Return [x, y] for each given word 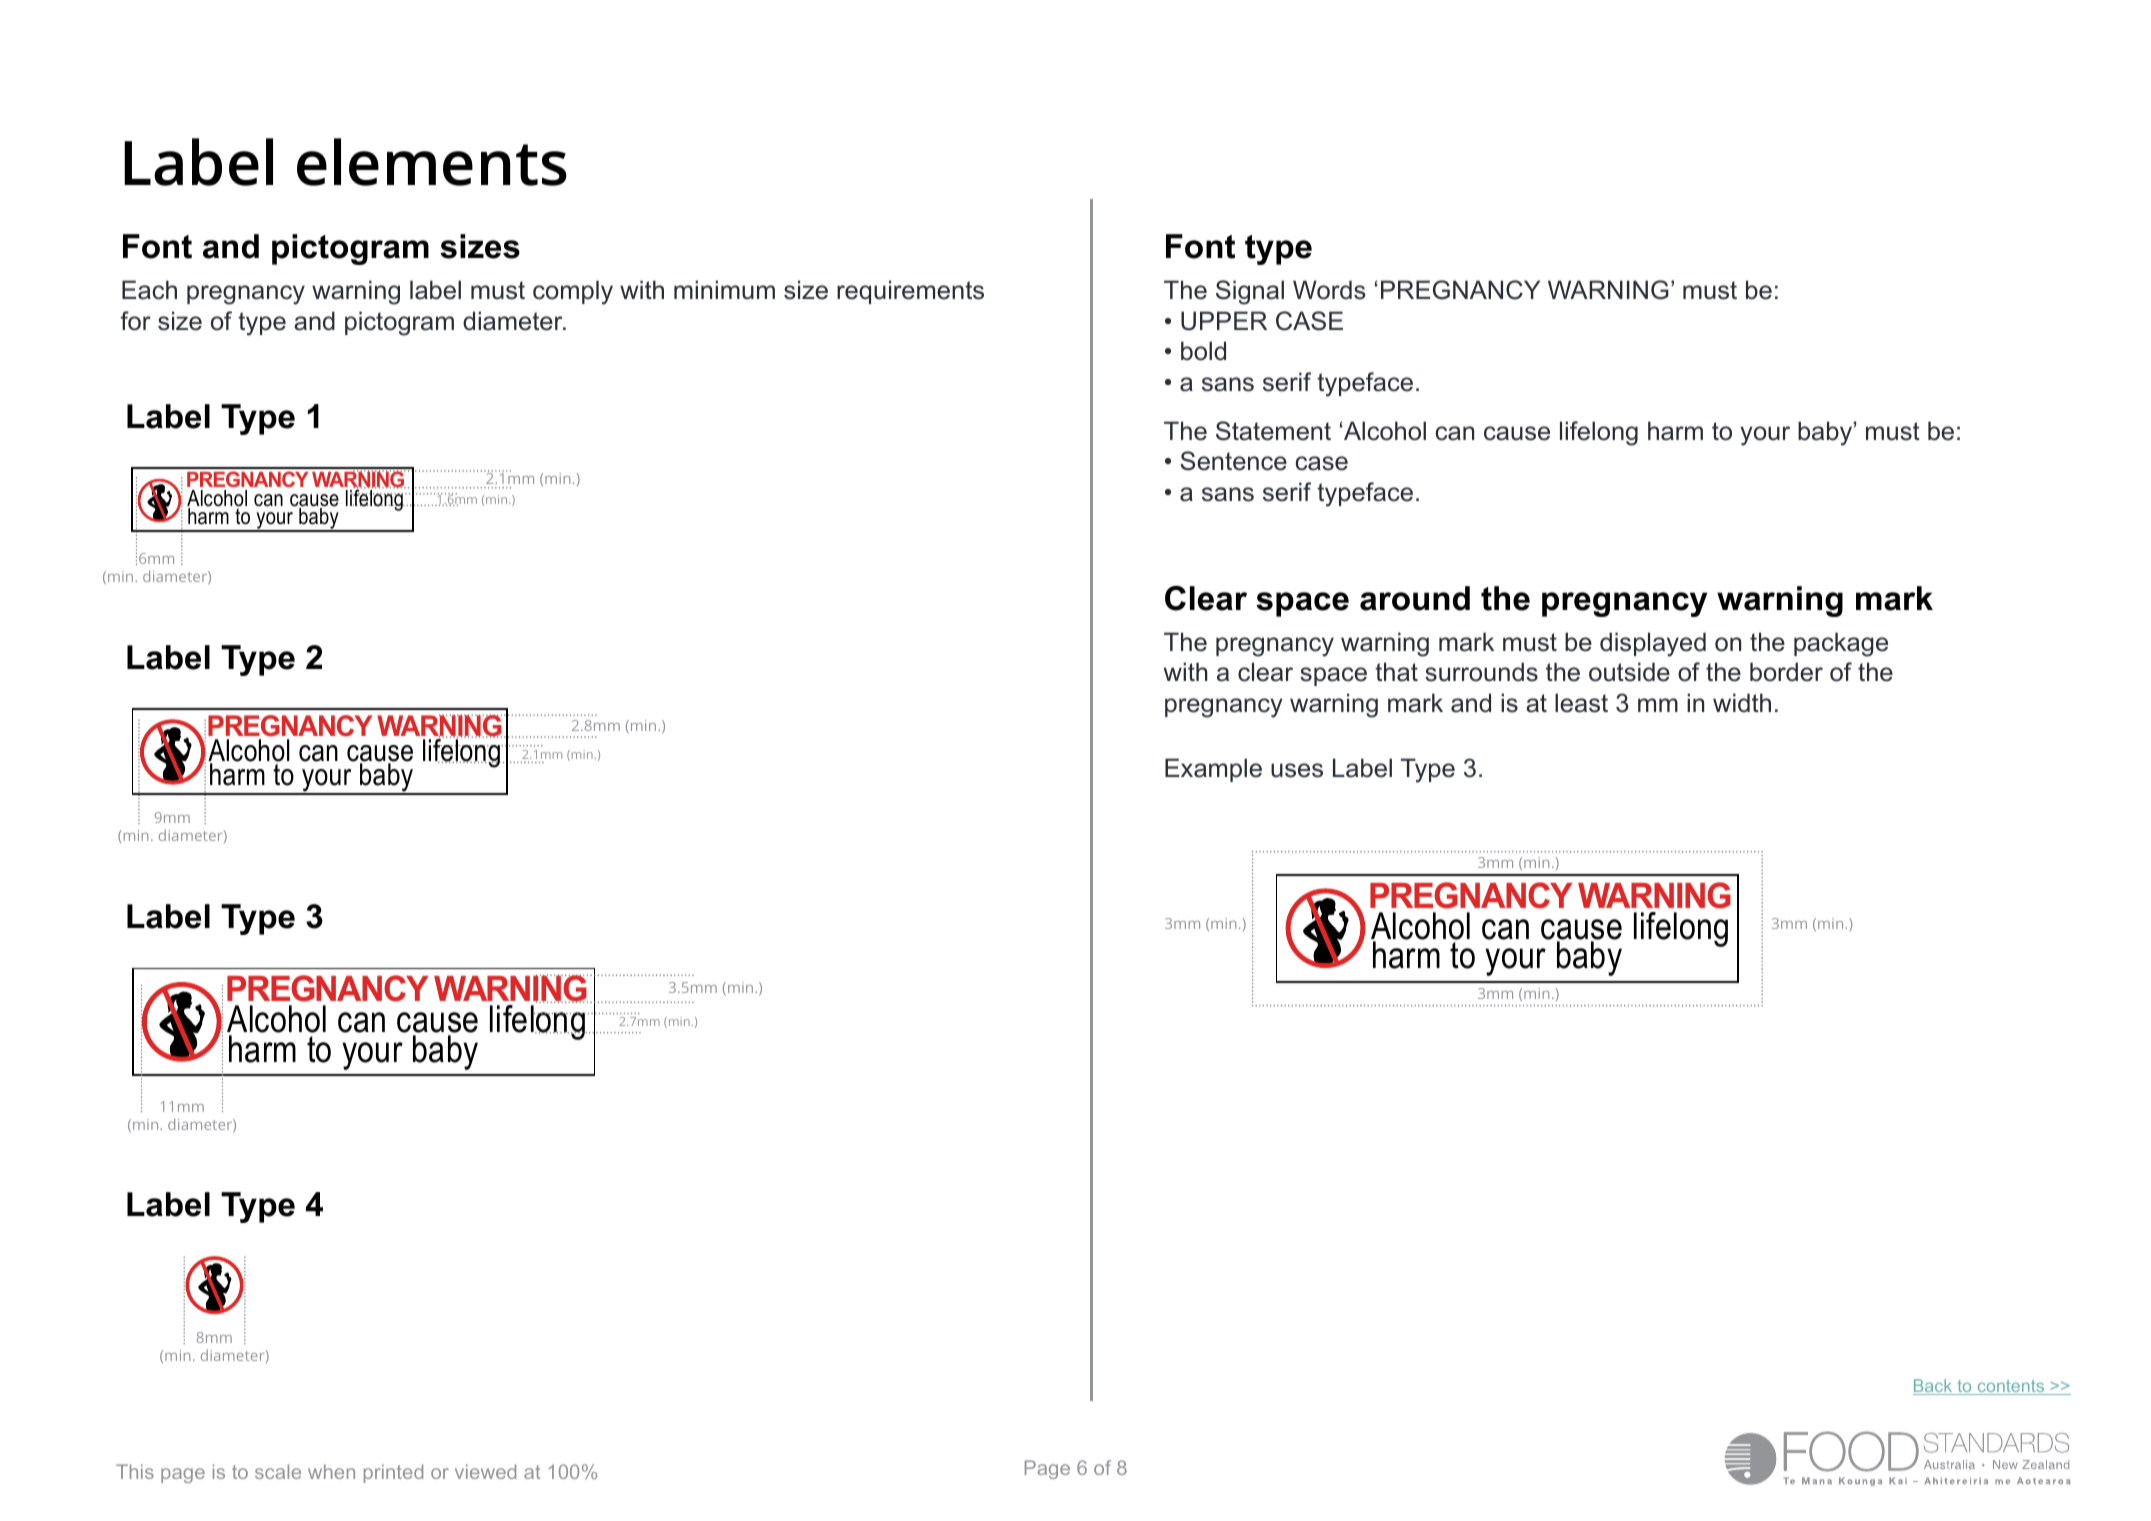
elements [432, 162]
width [1742, 703]
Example [1213, 770]
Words [1329, 290]
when [331, 1471]
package [1841, 644]
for [135, 321]
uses [1297, 770]
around [1415, 598]
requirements [910, 292]
